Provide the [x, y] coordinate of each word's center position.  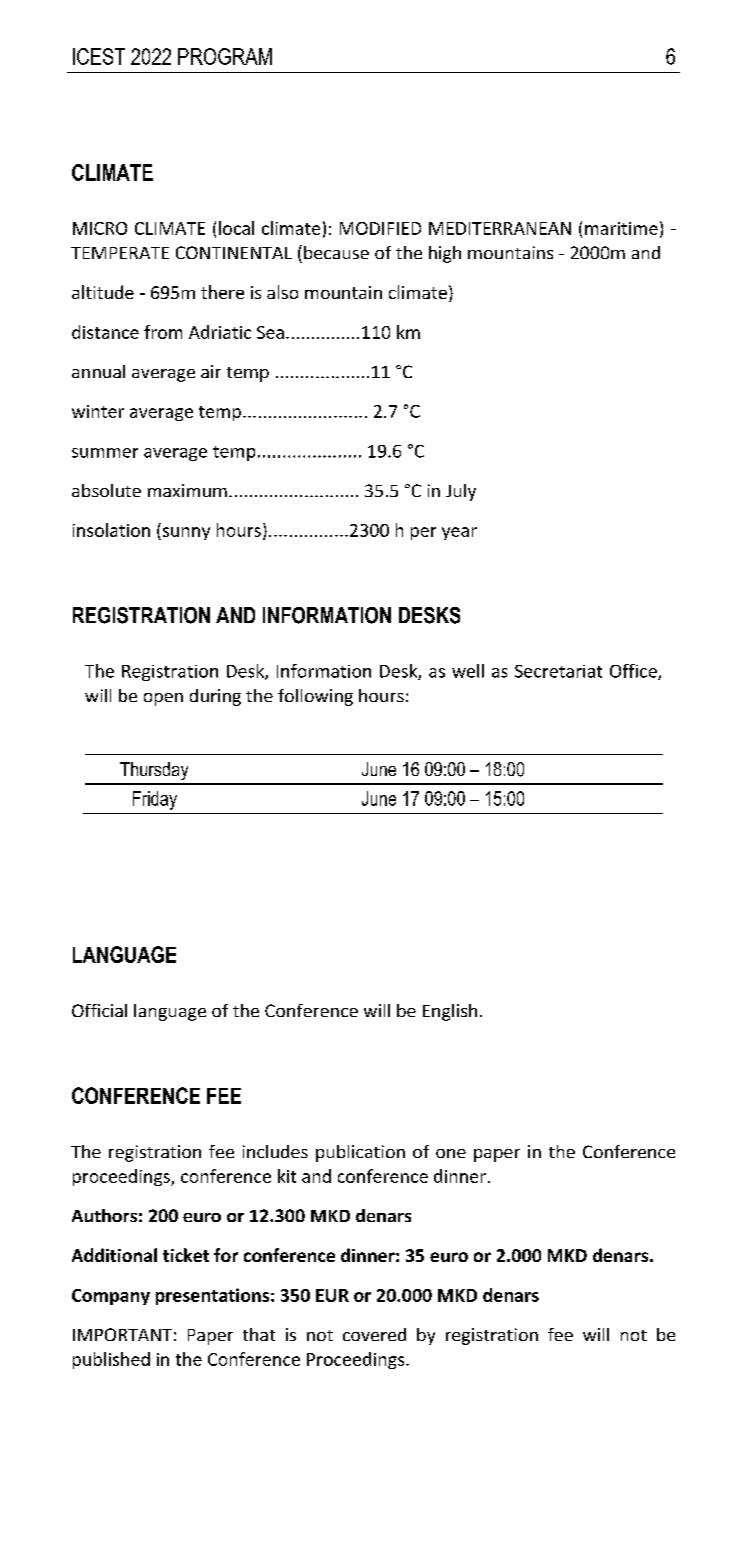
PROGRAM [225, 56]
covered [374, 1334]
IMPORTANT [122, 1334]
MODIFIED [380, 228]
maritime [621, 228]
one [451, 1153]
